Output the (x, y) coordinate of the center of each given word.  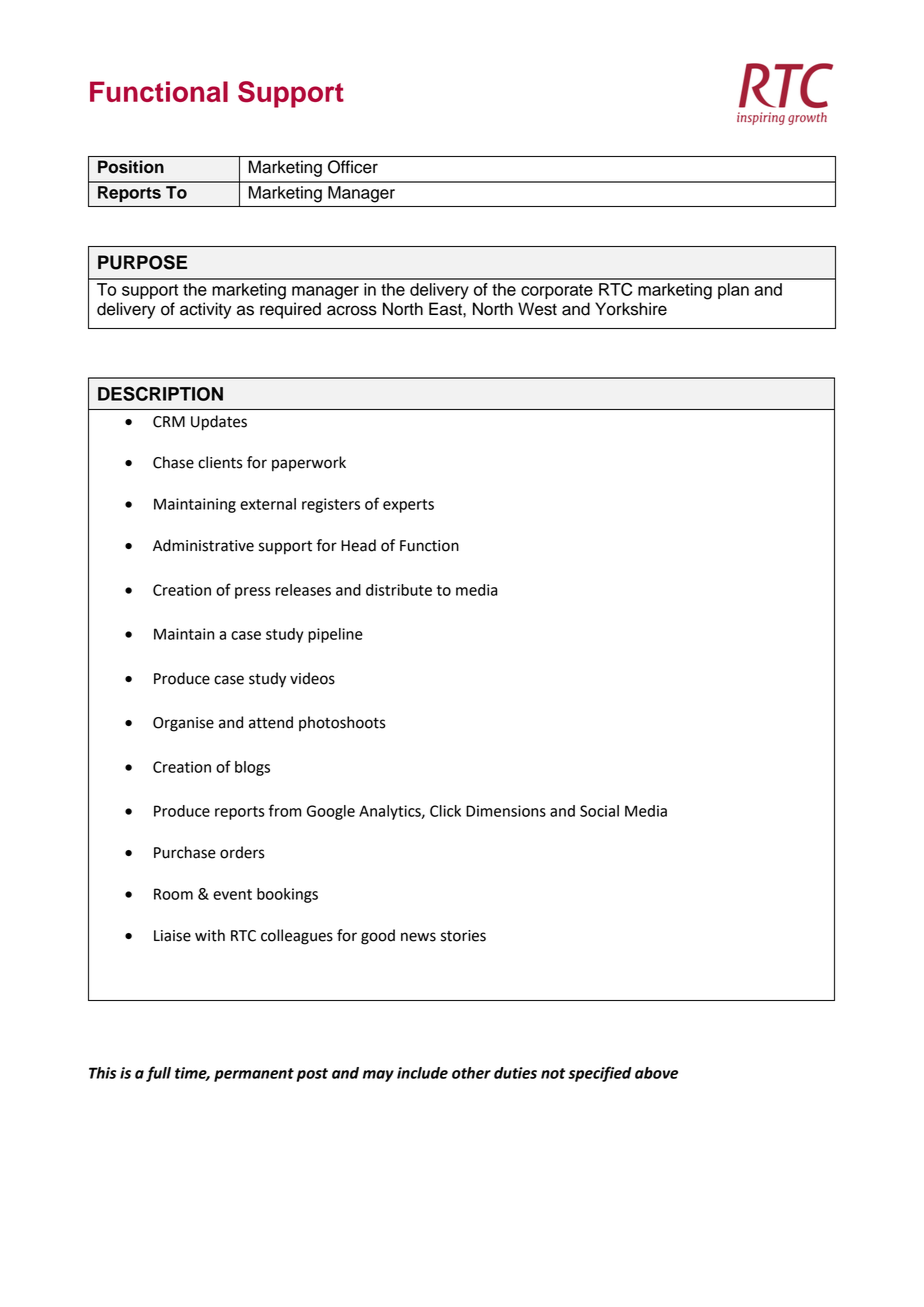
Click (445, 811)
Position (131, 167)
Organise (183, 724)
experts (408, 506)
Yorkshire (631, 309)
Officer (353, 167)
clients (220, 462)
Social (599, 811)
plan (733, 291)
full (158, 1074)
